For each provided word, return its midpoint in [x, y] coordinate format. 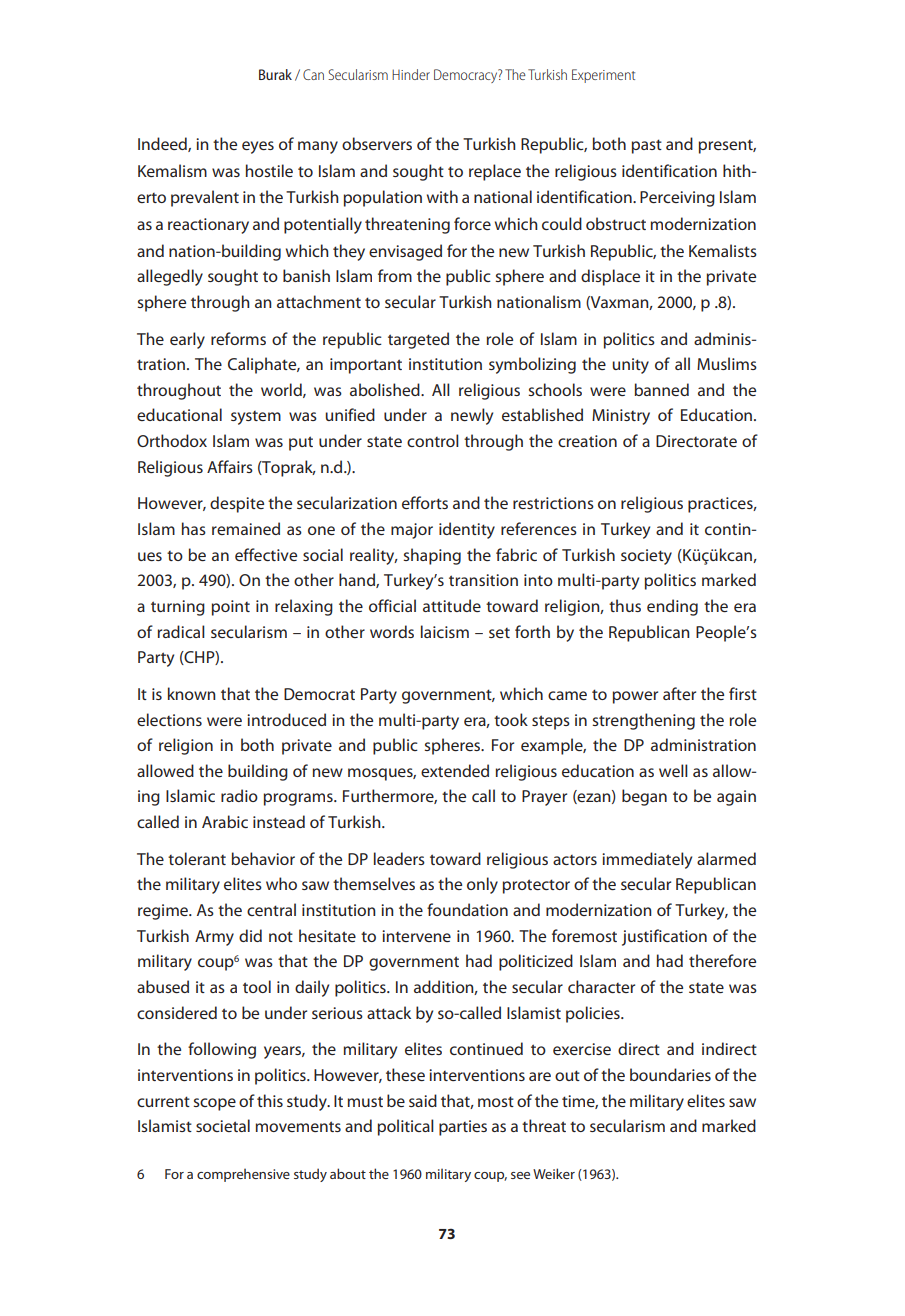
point [230, 608]
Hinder [411, 74]
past [646, 146]
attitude [452, 605]
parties [463, 1128]
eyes [258, 147]
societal [223, 1125]
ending [672, 607]
